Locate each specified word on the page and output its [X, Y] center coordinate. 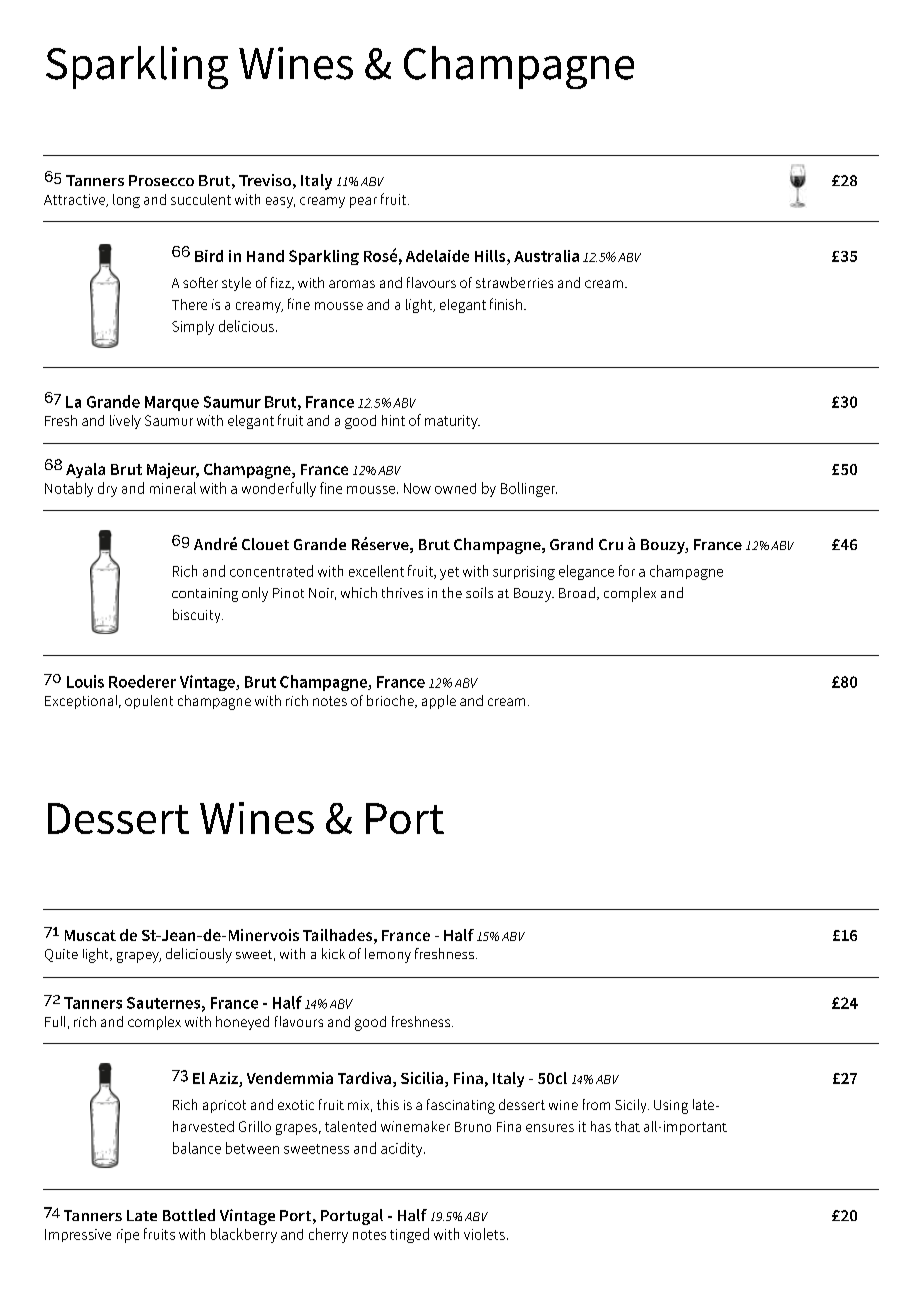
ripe [128, 1236]
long [126, 201]
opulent [149, 702]
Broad [577, 592]
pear [363, 202]
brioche [391, 701]
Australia [546, 256]
